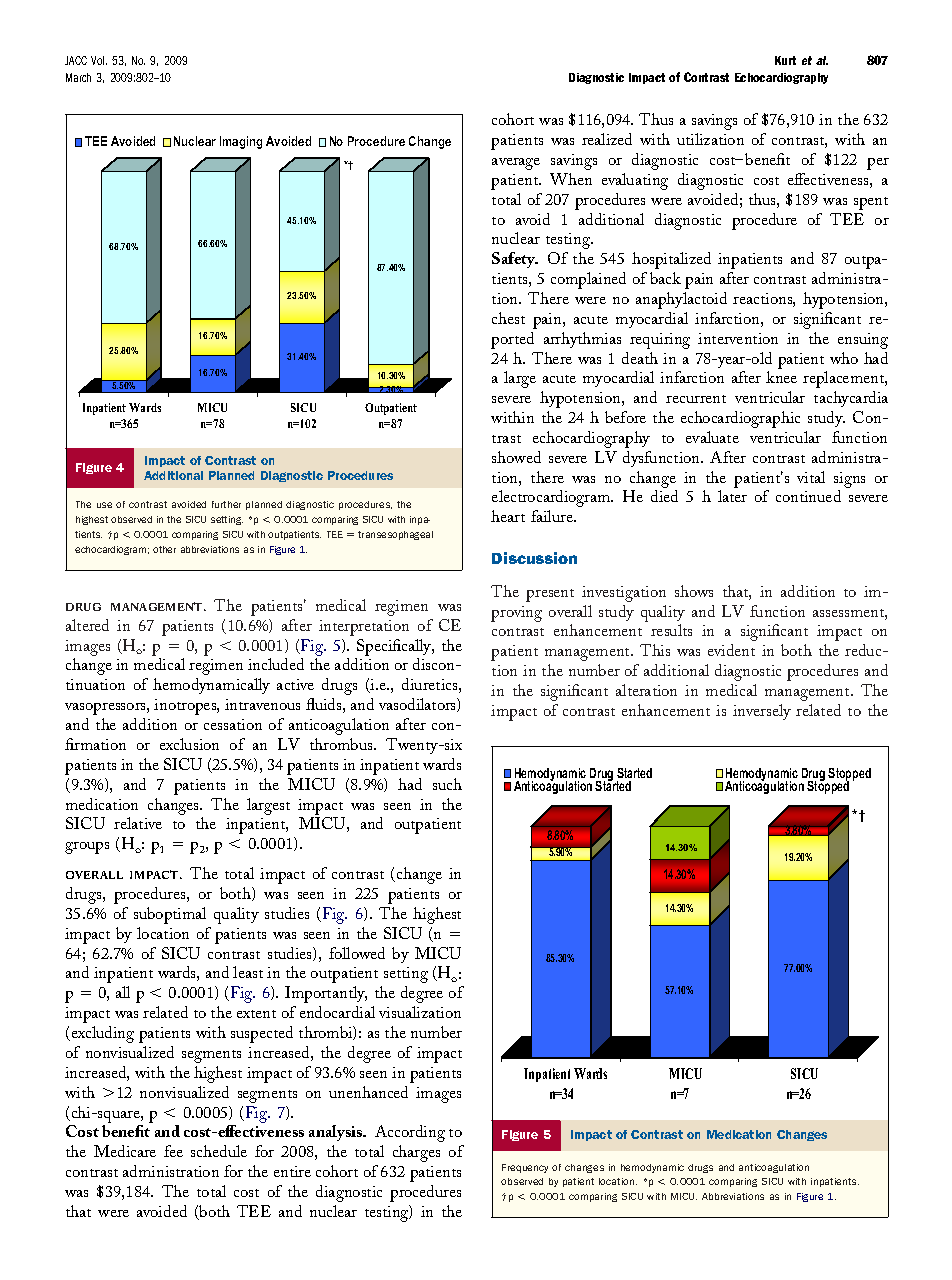 The height and width of the page is (1280, 952). I want to click on continued, so click(808, 496).
